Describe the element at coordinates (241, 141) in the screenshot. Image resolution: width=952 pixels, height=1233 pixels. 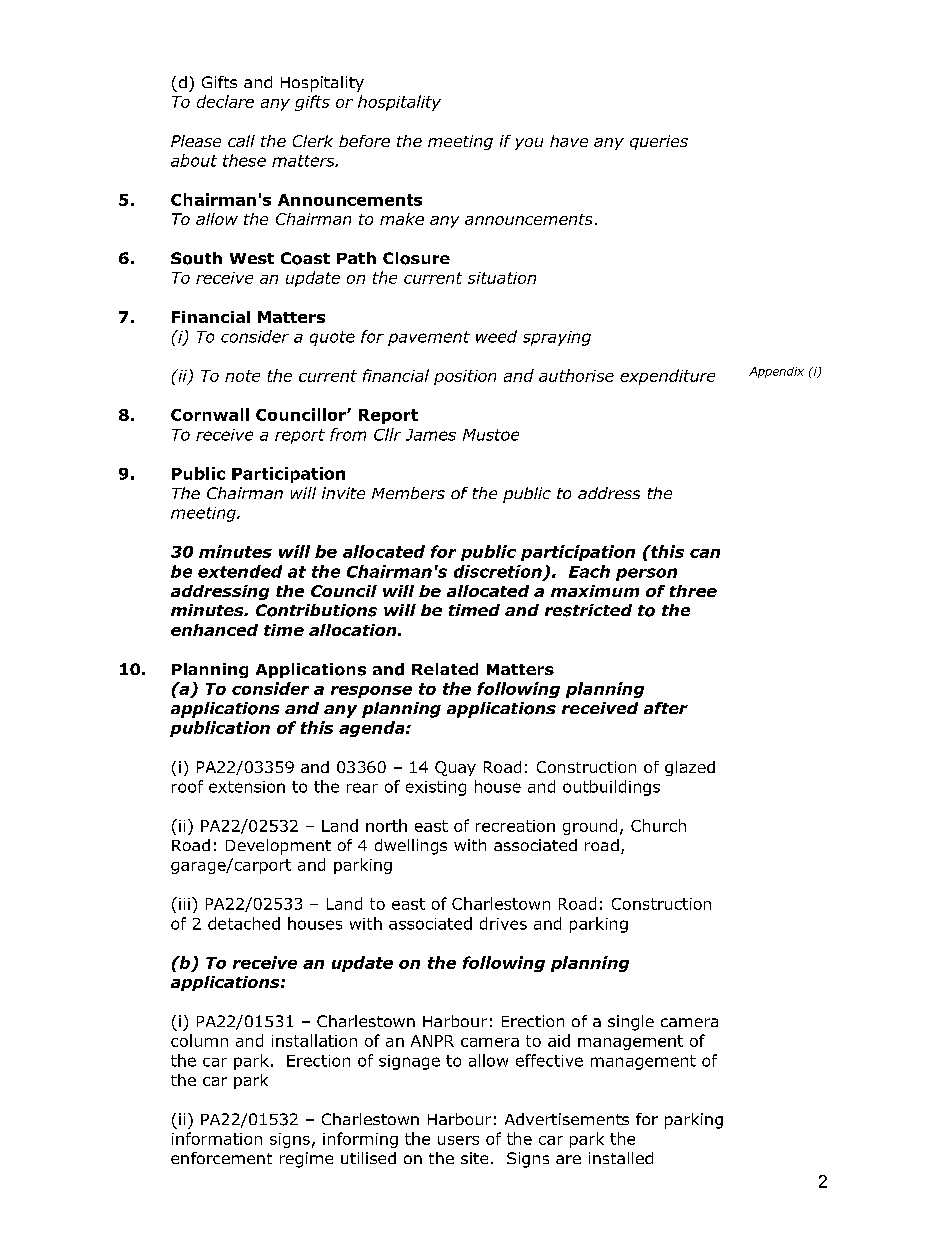
I see `call` at that location.
